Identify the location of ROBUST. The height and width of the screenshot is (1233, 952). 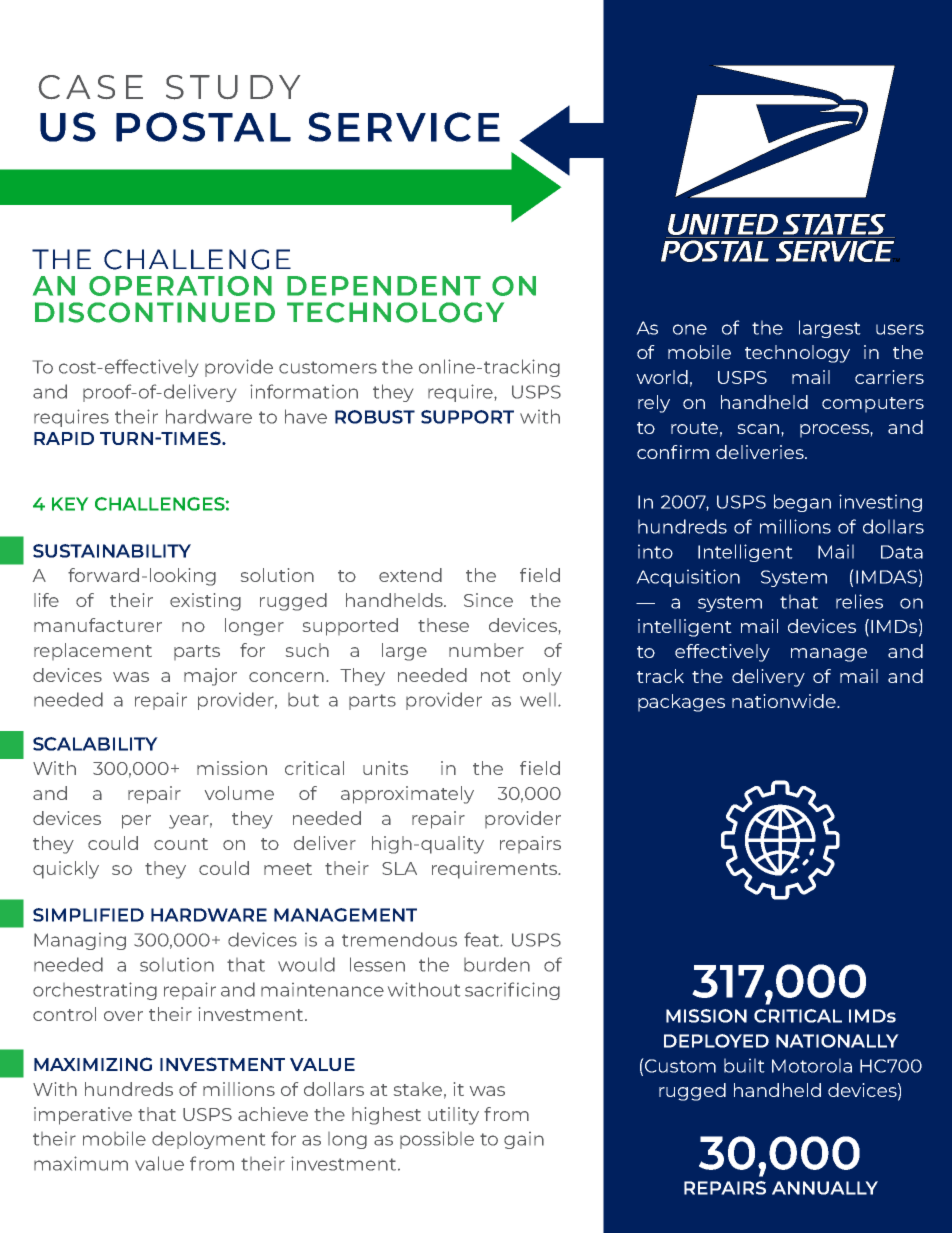
(375, 417).
